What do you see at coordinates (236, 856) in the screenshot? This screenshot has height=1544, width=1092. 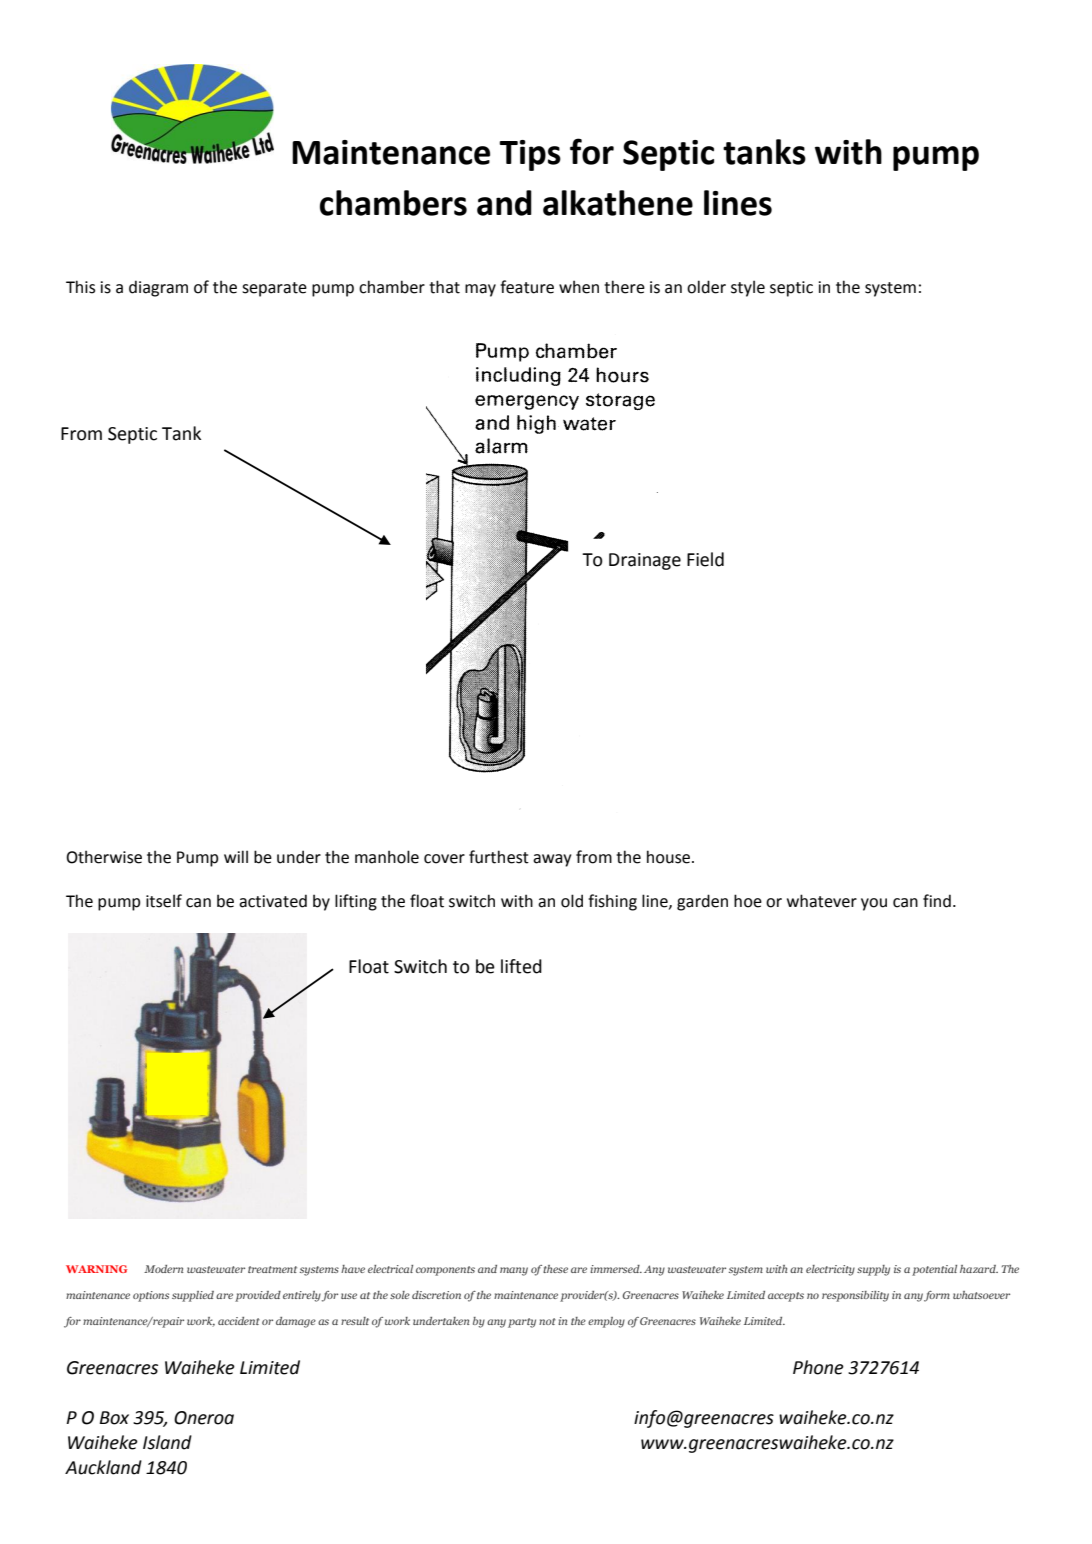 I see `will` at bounding box center [236, 856].
